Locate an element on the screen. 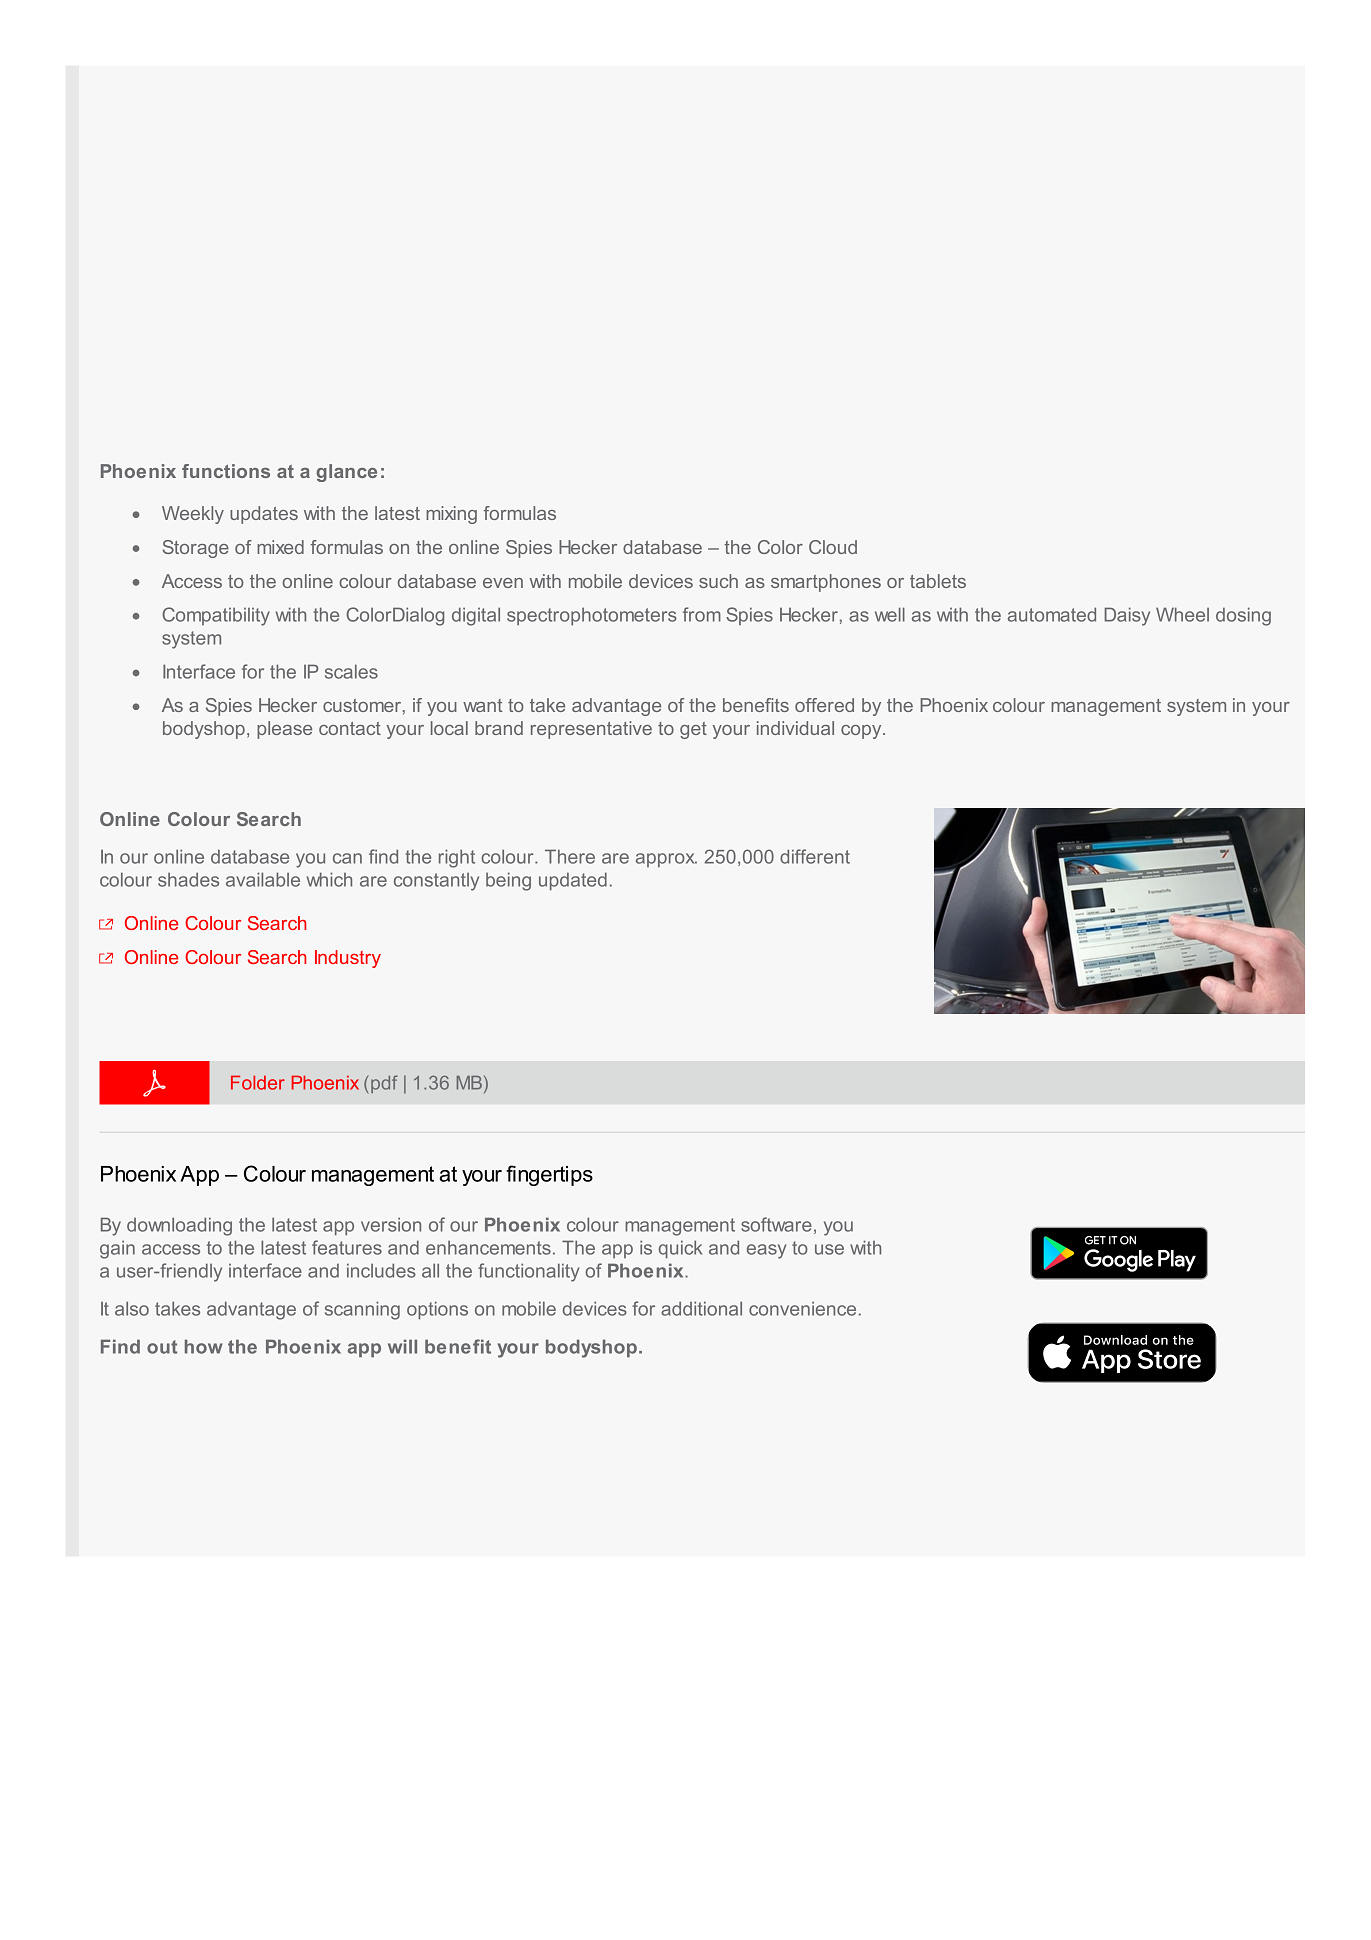 Image resolution: width=1371 pixels, height=1940 pixels. updated is located at coordinates (573, 881).
